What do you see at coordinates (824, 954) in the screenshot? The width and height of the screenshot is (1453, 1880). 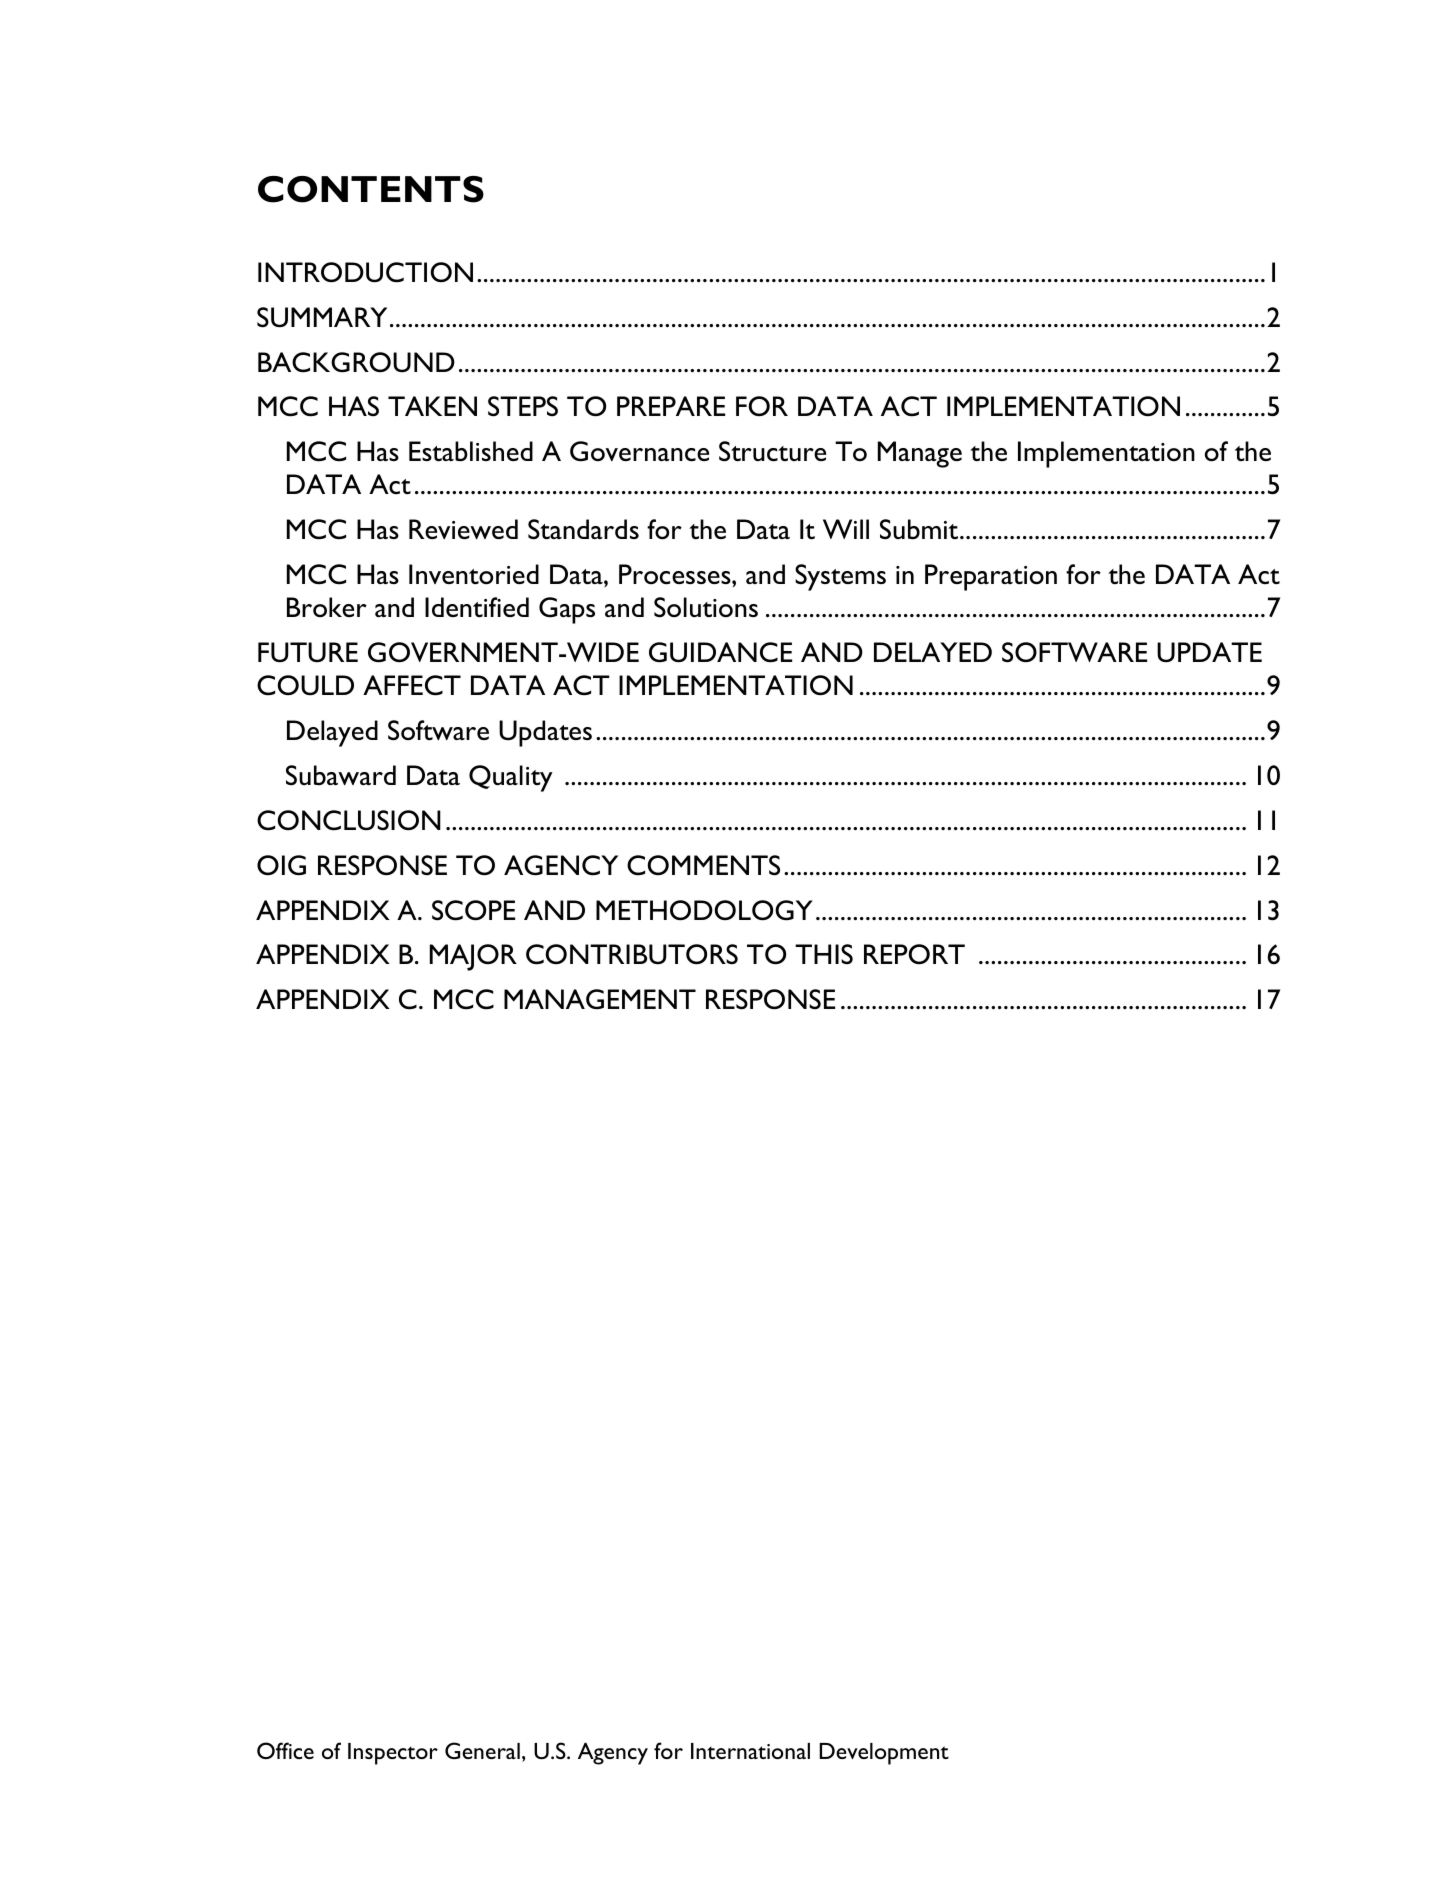 I see `THIS` at bounding box center [824, 954].
